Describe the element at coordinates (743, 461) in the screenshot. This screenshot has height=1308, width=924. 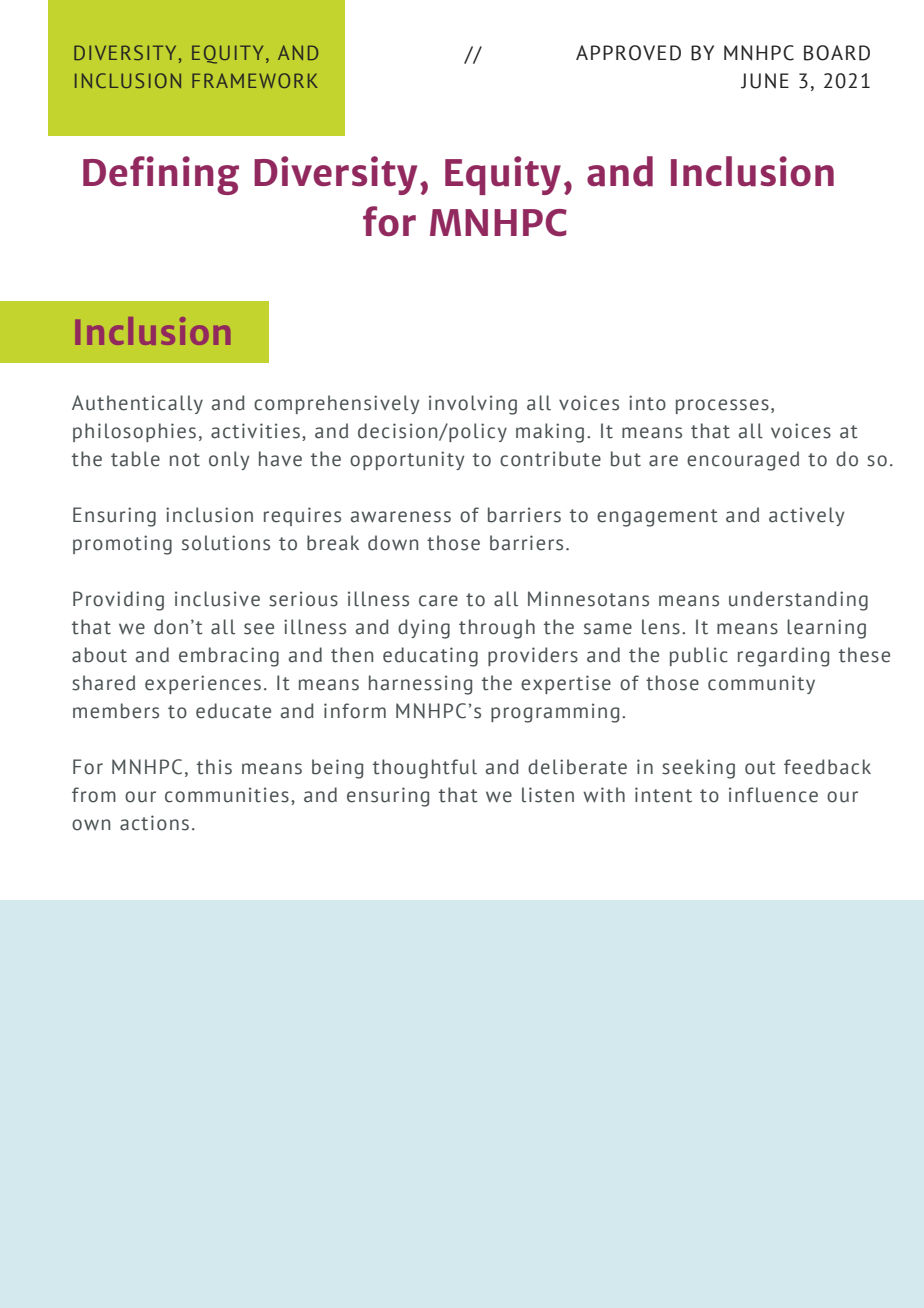
I see `encouraged` at that location.
